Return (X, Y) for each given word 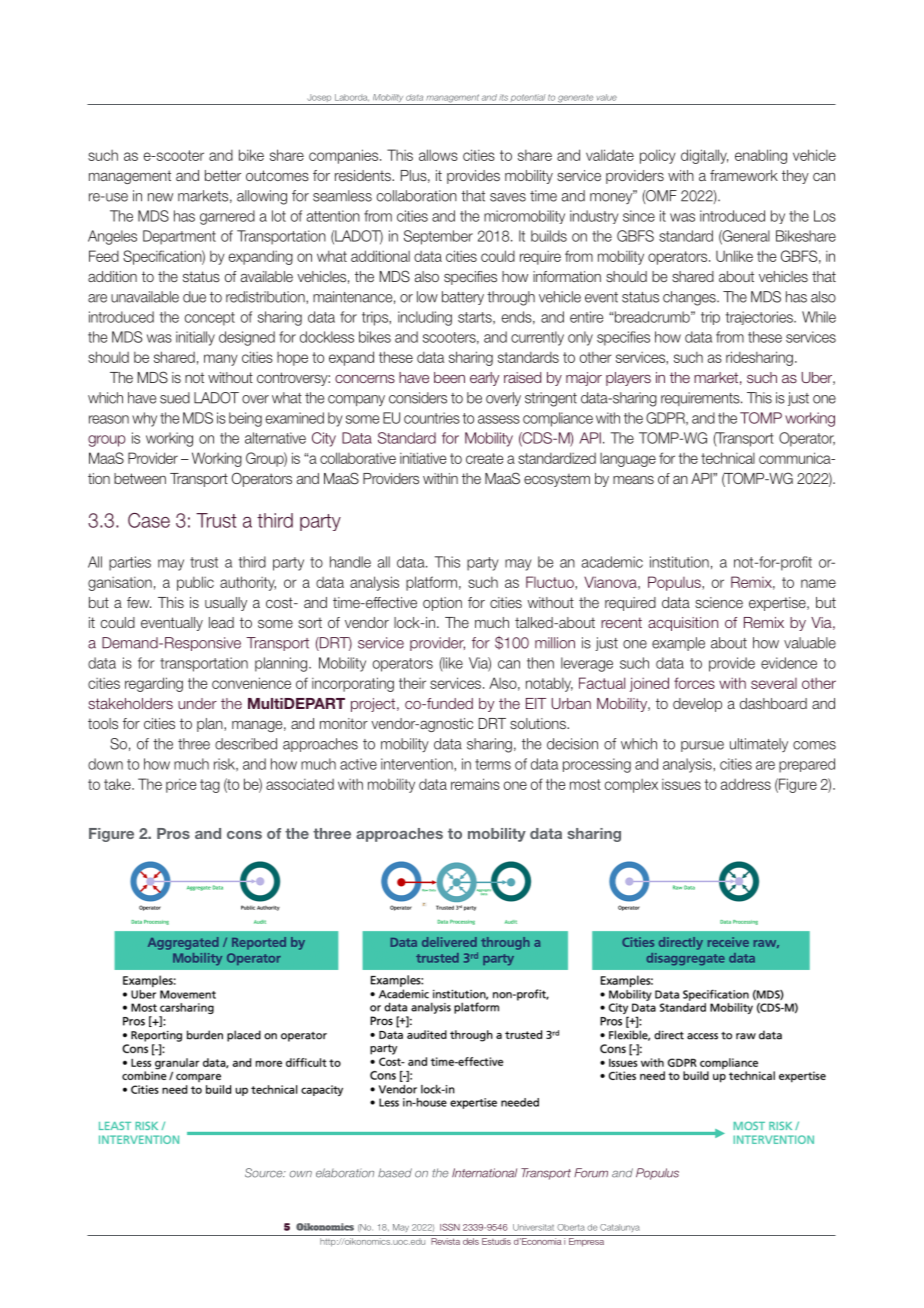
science (719, 602)
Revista (445, 1241)
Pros (173, 833)
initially (195, 338)
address (746, 784)
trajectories (760, 318)
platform (431, 583)
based (395, 1173)
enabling (761, 156)
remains (475, 784)
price (181, 786)
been (449, 377)
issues (681, 784)
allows (438, 155)
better (223, 175)
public (195, 583)
